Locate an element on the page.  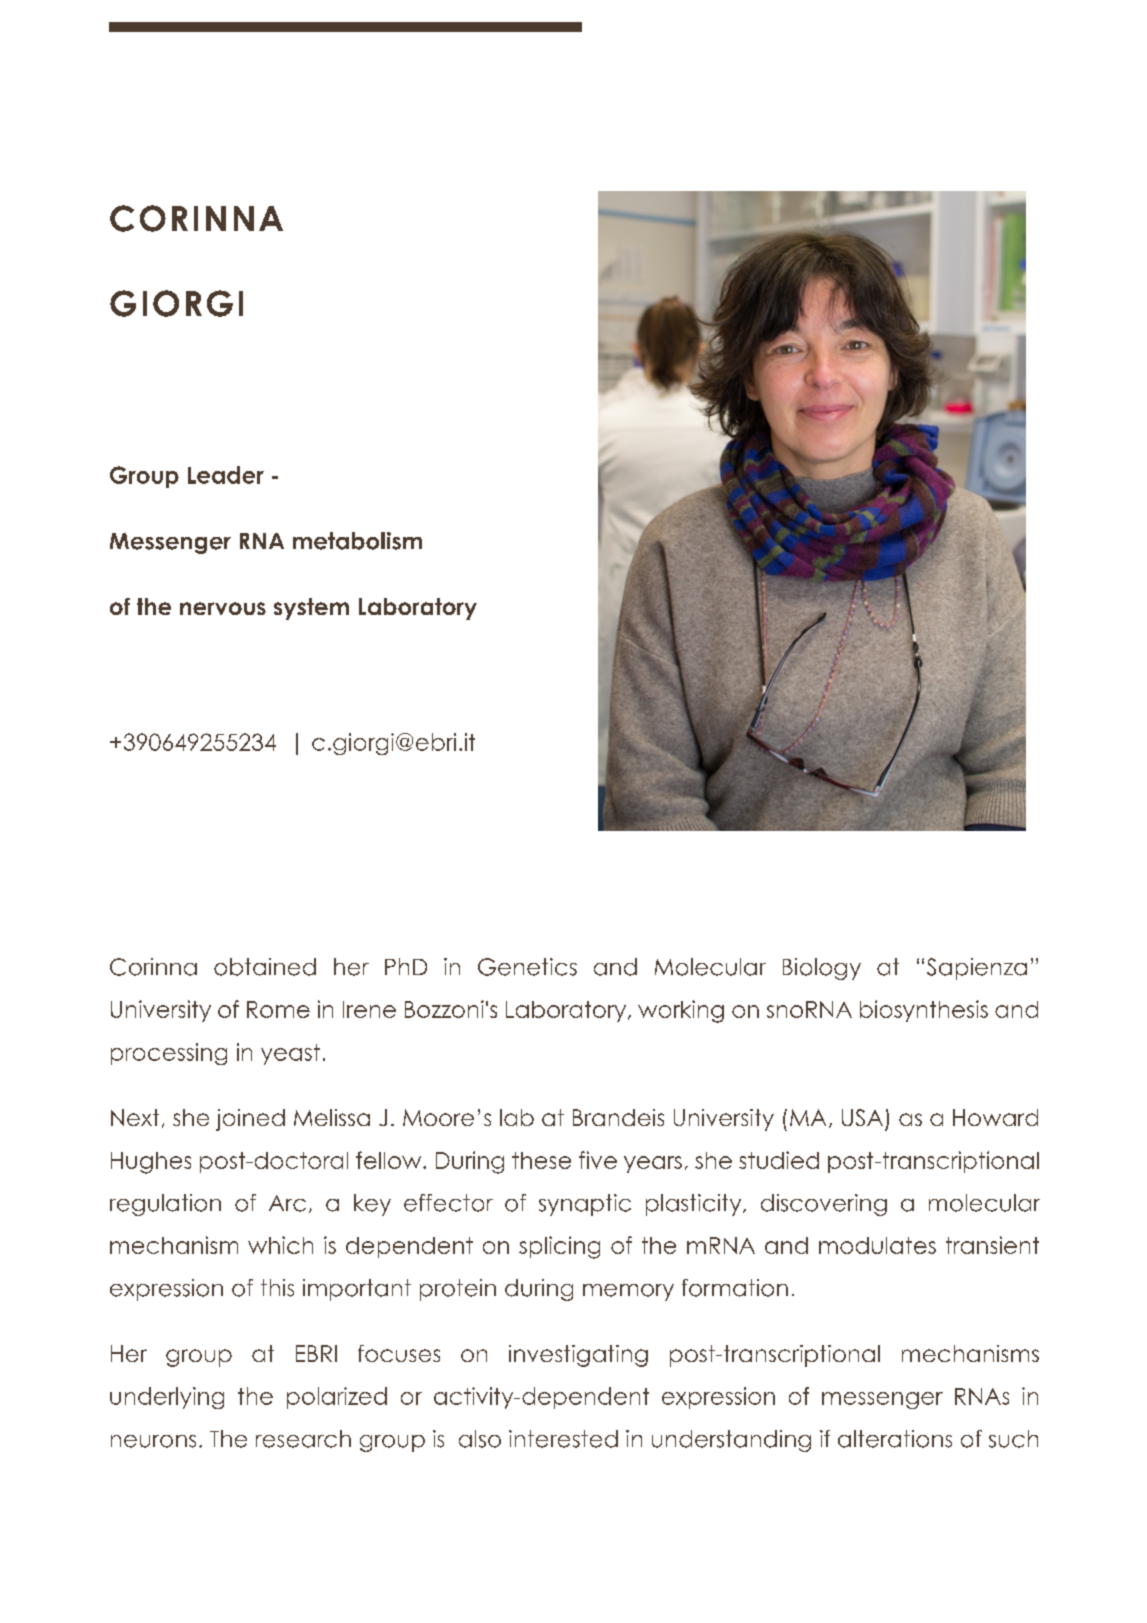
interested is located at coordinates (563, 1439).
